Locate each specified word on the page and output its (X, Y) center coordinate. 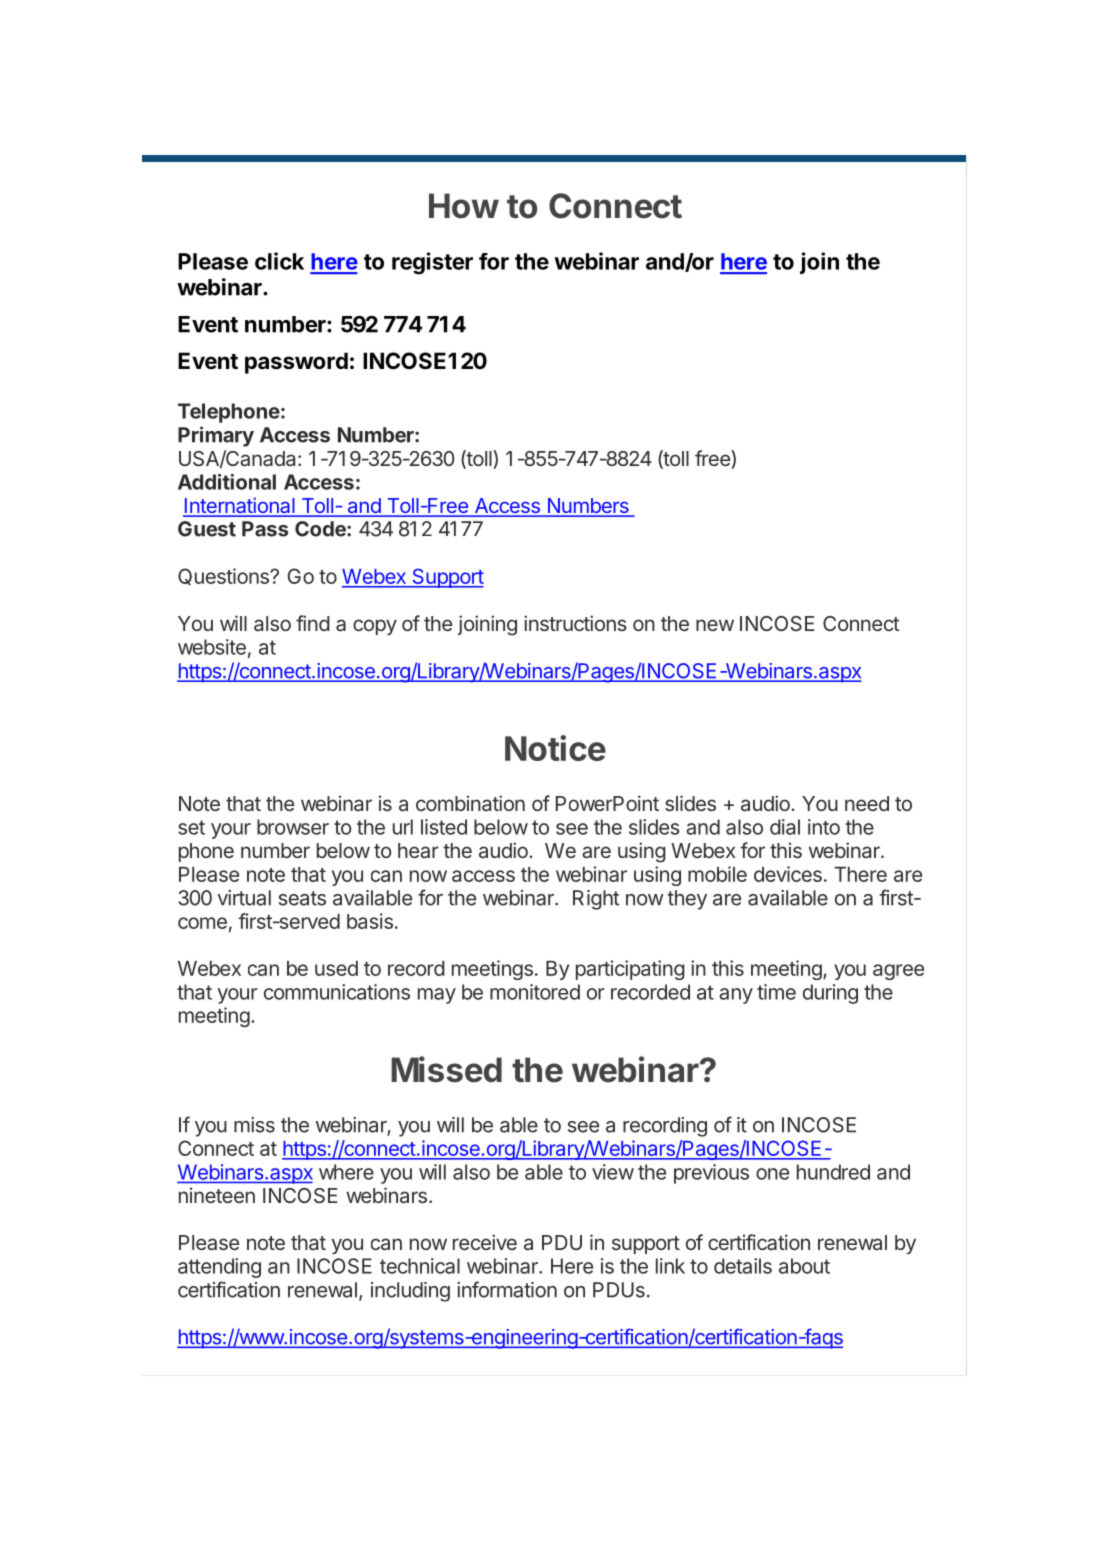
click (279, 261)
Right (596, 900)
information (507, 1289)
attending (219, 1268)
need (867, 803)
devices (788, 874)
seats (302, 898)
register (432, 263)
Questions (224, 576)
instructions (575, 623)
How (464, 206)
